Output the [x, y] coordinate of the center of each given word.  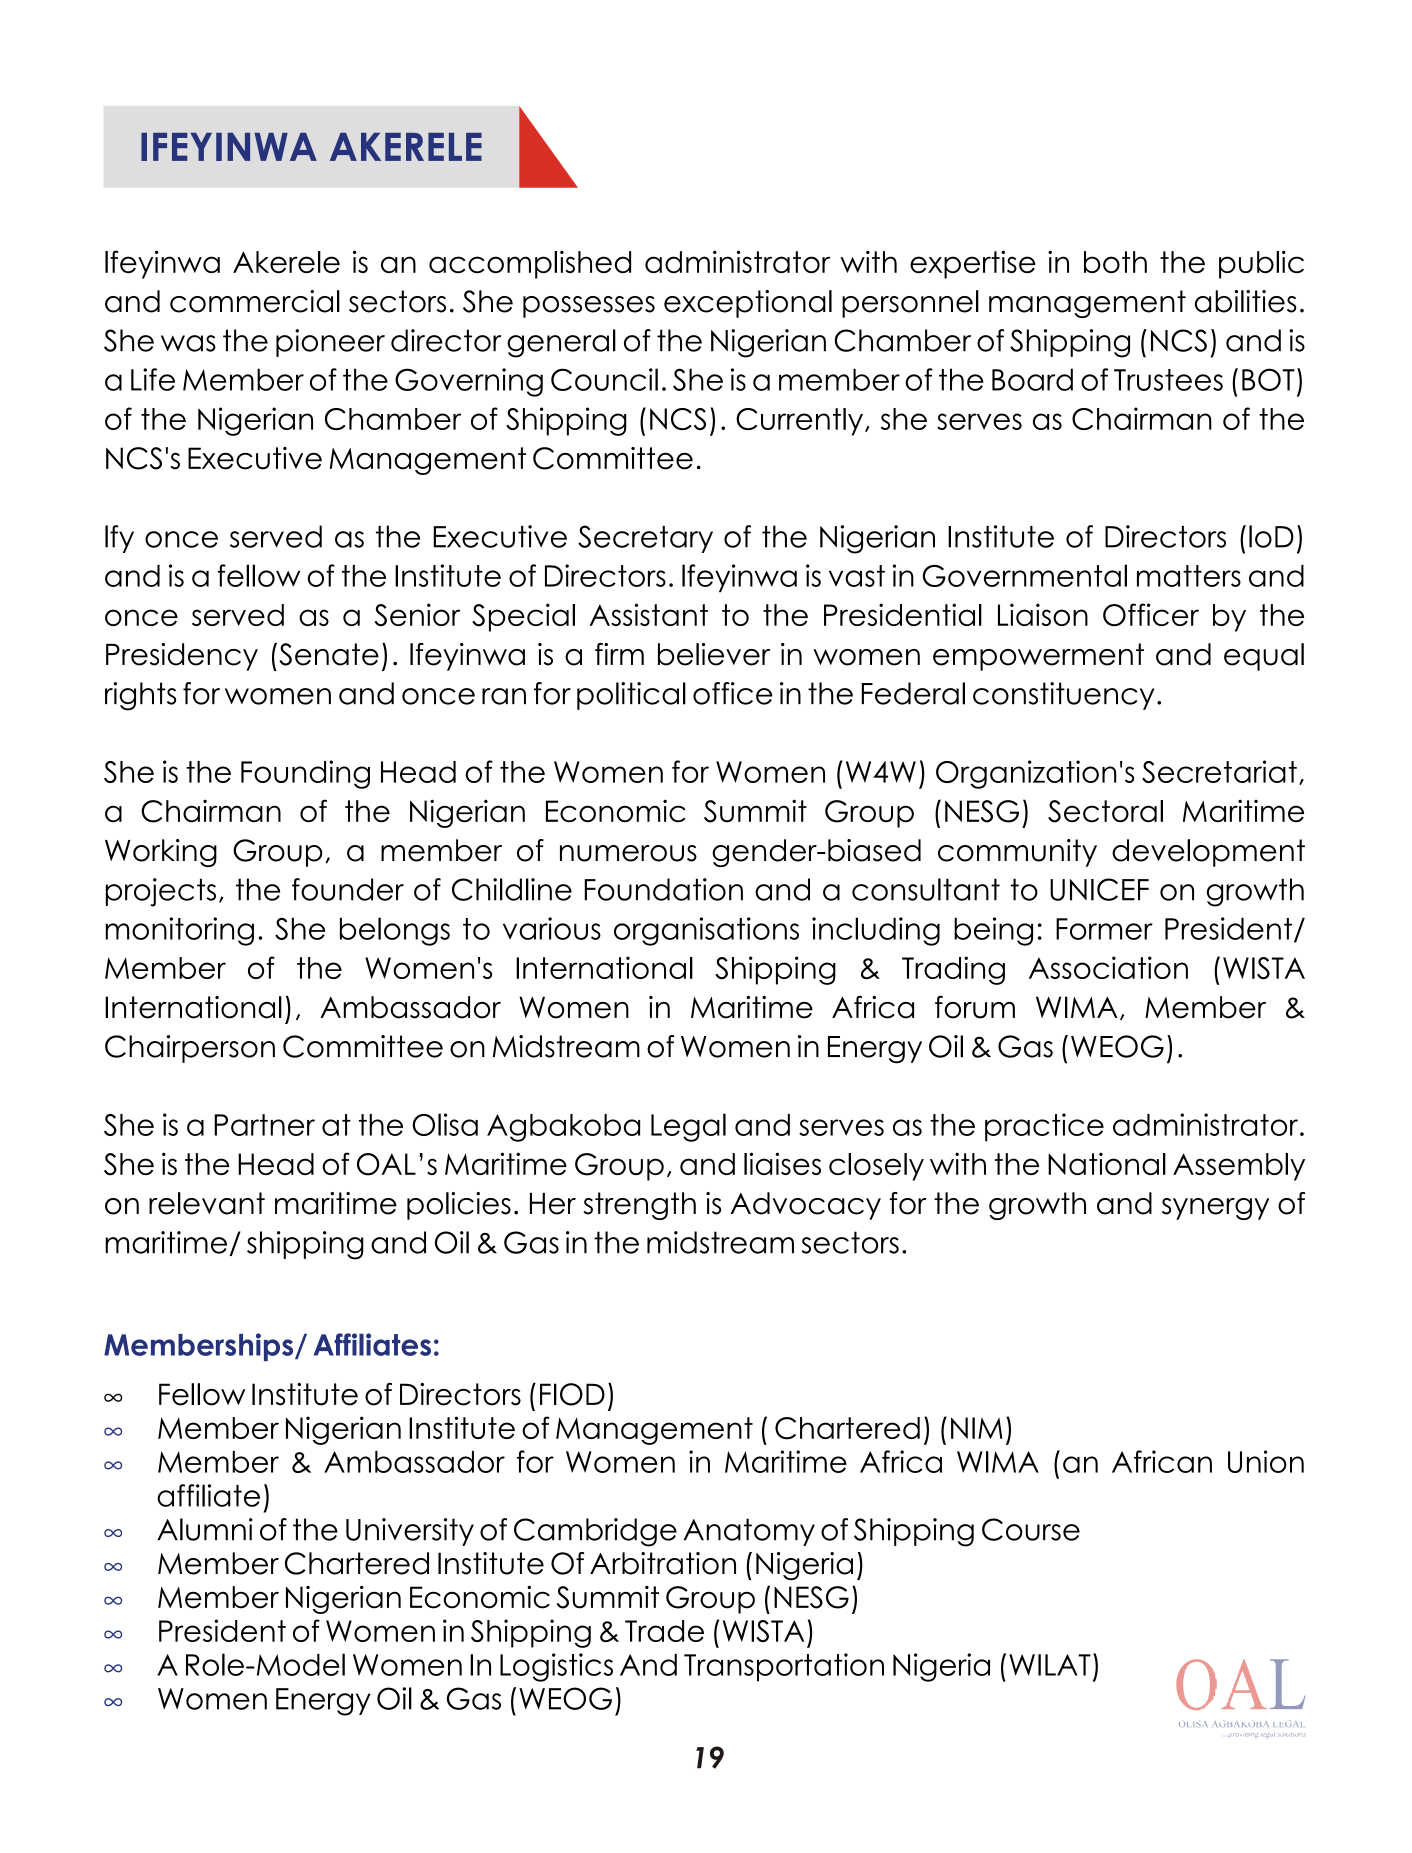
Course [1031, 1529]
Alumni [205, 1529]
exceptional [748, 304]
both [1115, 262]
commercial [255, 301]
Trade [664, 1631]
